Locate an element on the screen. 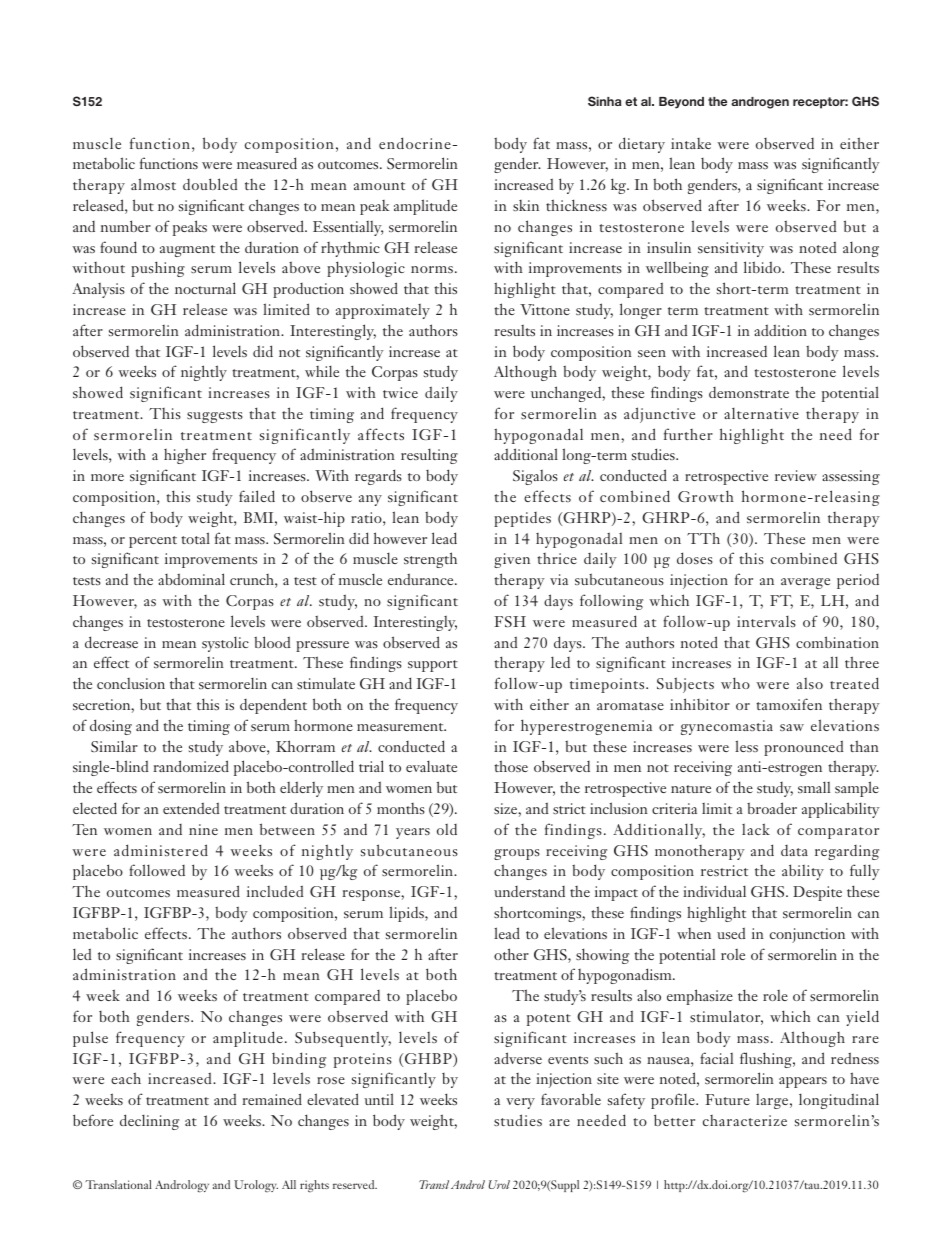 The height and width of the screenshot is (1247, 952). extended is located at coordinates (191, 808).
